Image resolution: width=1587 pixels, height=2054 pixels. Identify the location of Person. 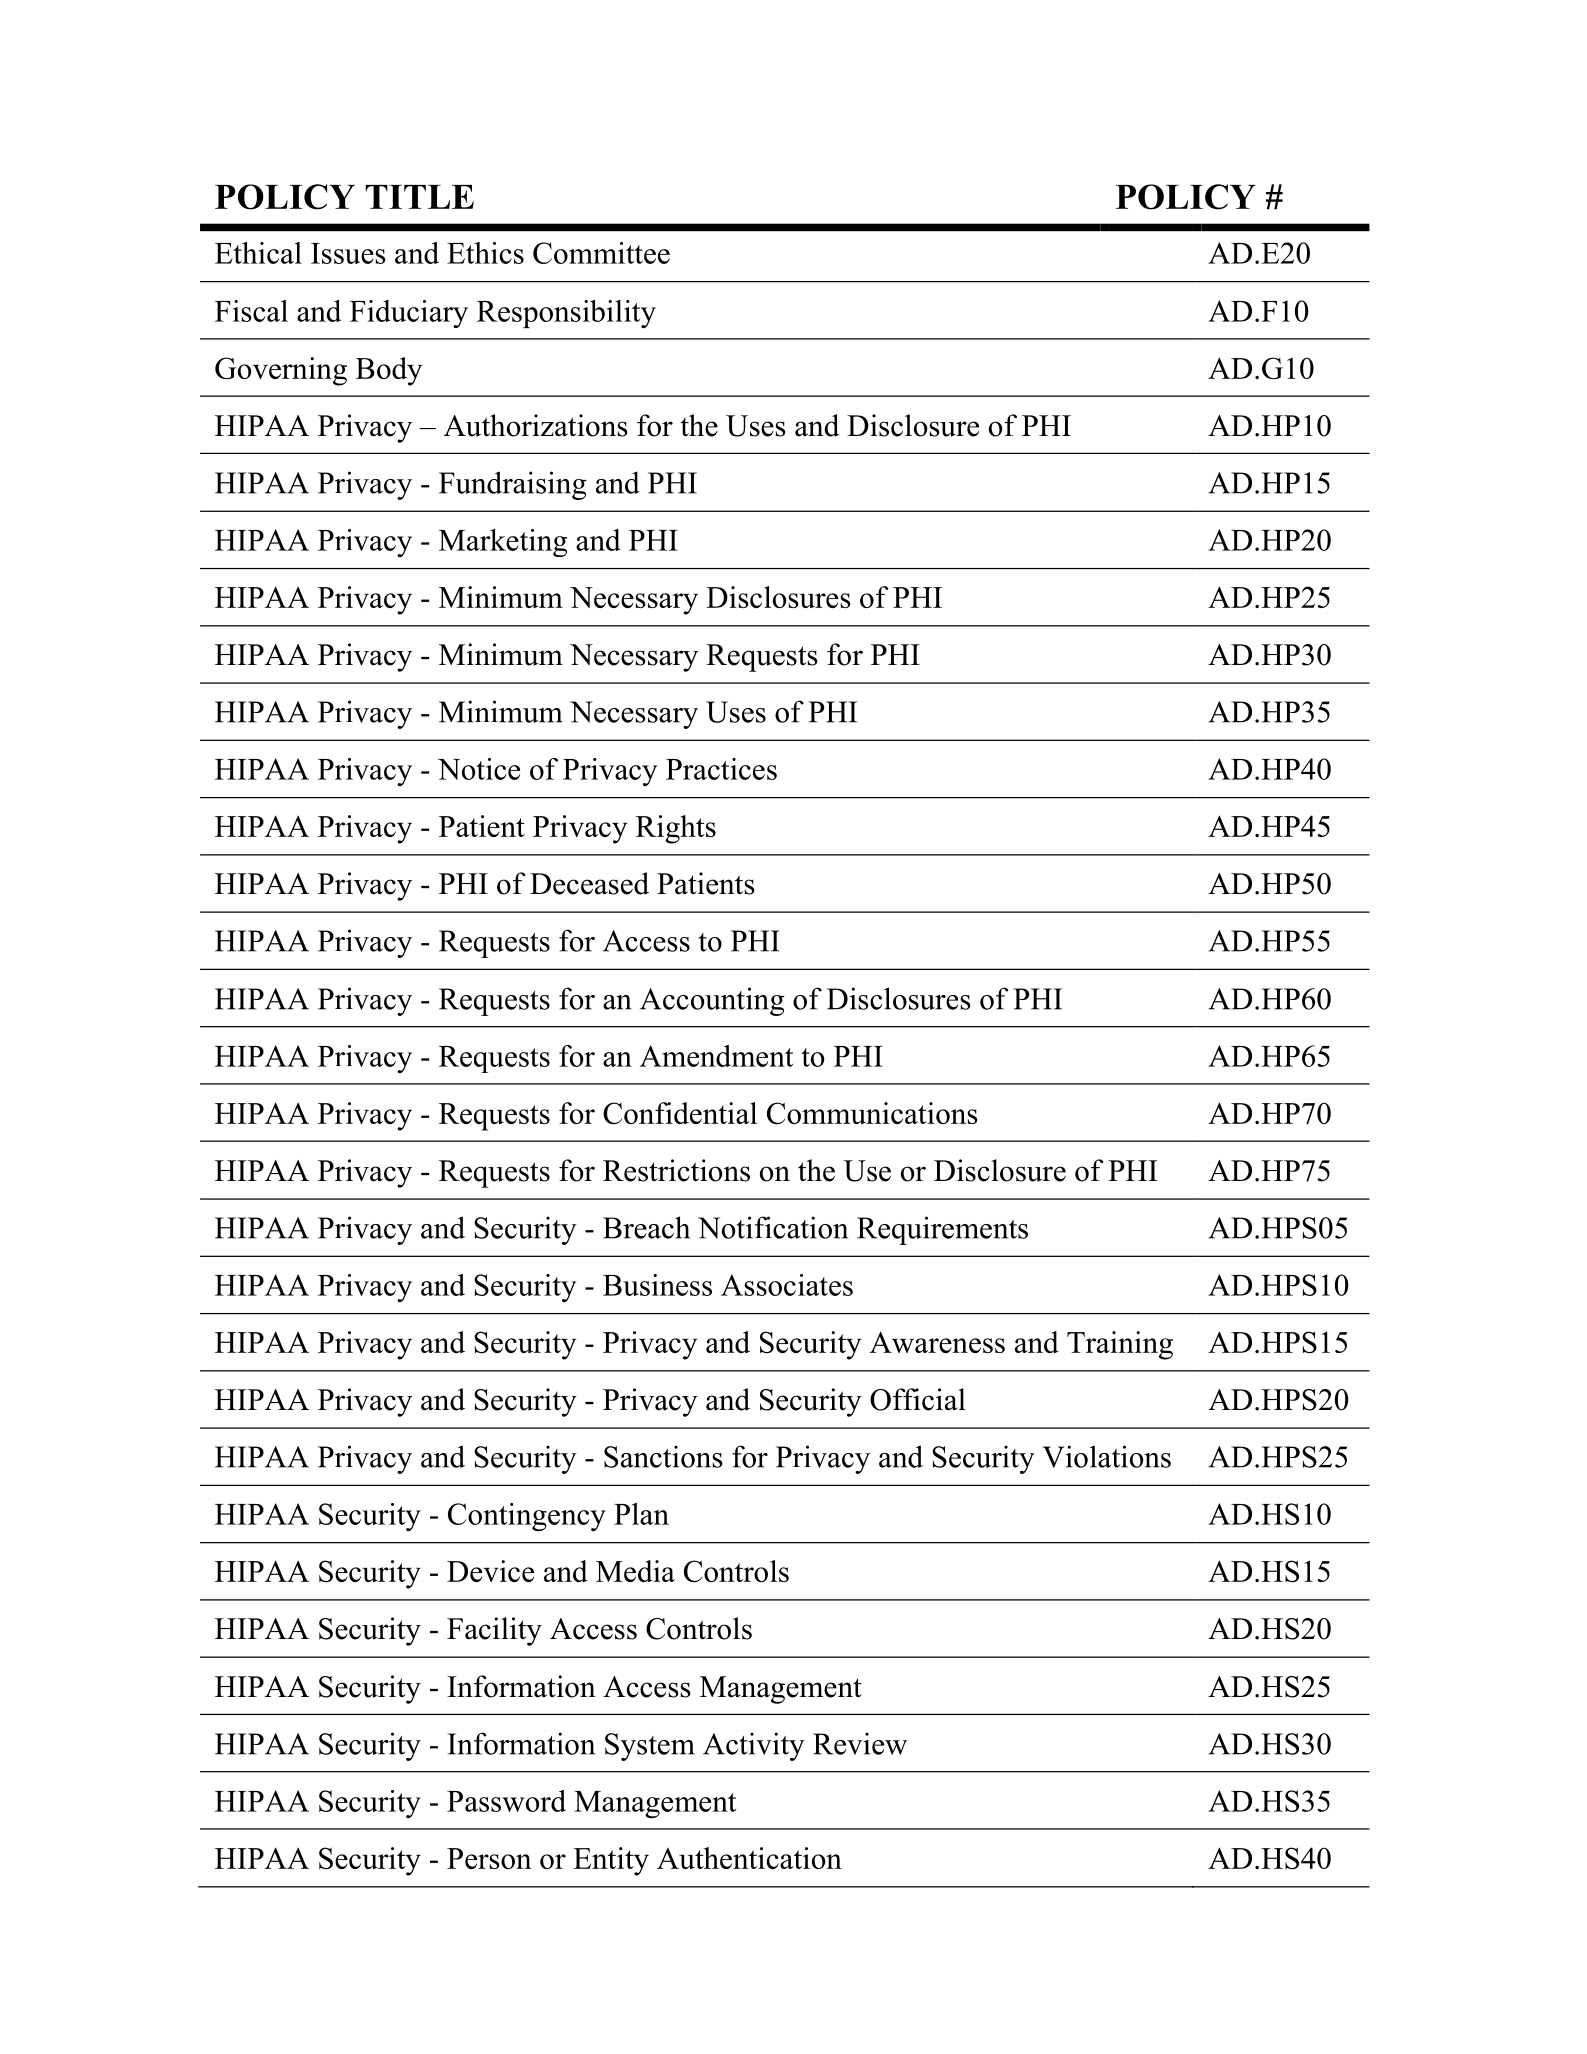
(489, 1858).
